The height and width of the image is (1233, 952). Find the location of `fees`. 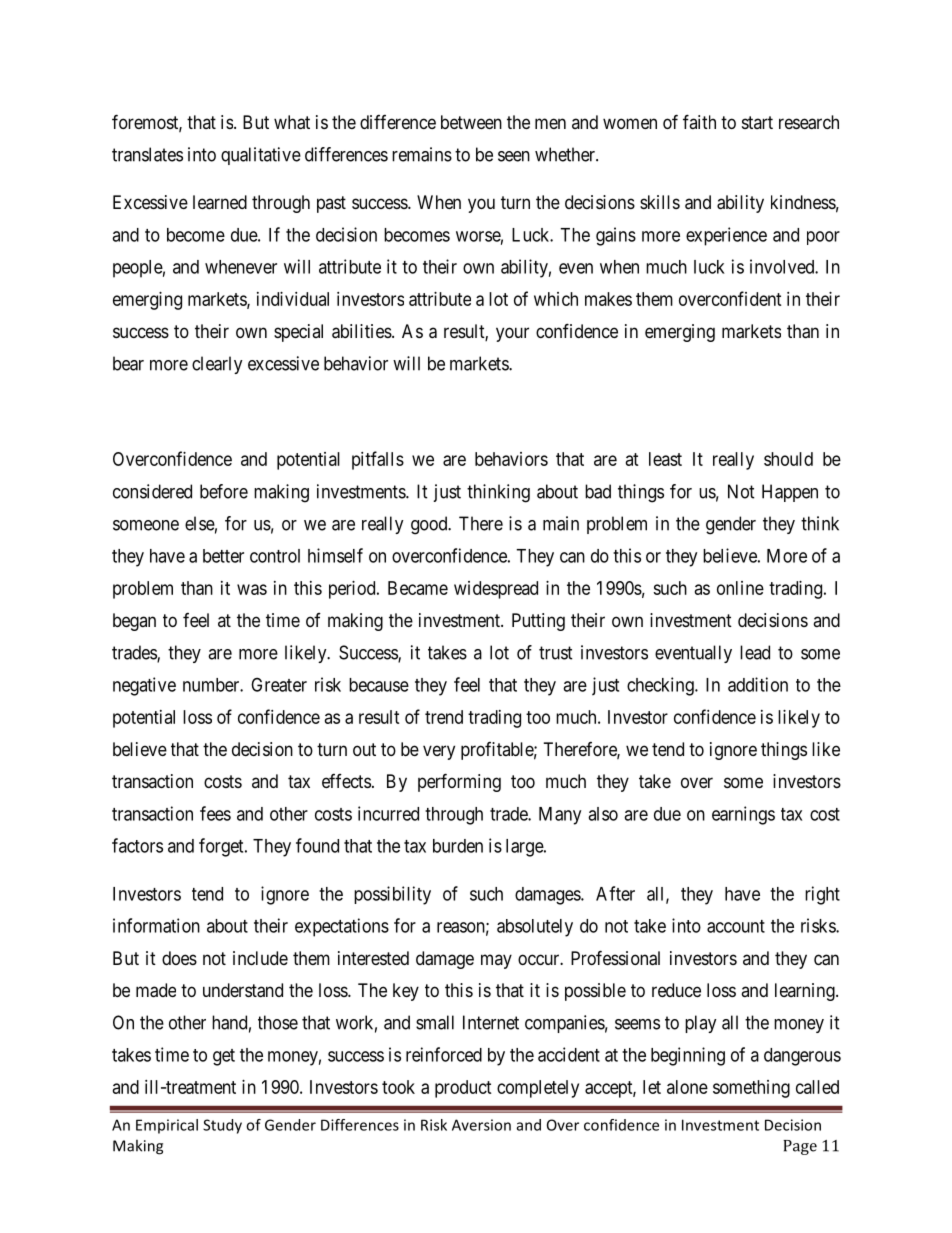

fees is located at coordinates (215, 813).
